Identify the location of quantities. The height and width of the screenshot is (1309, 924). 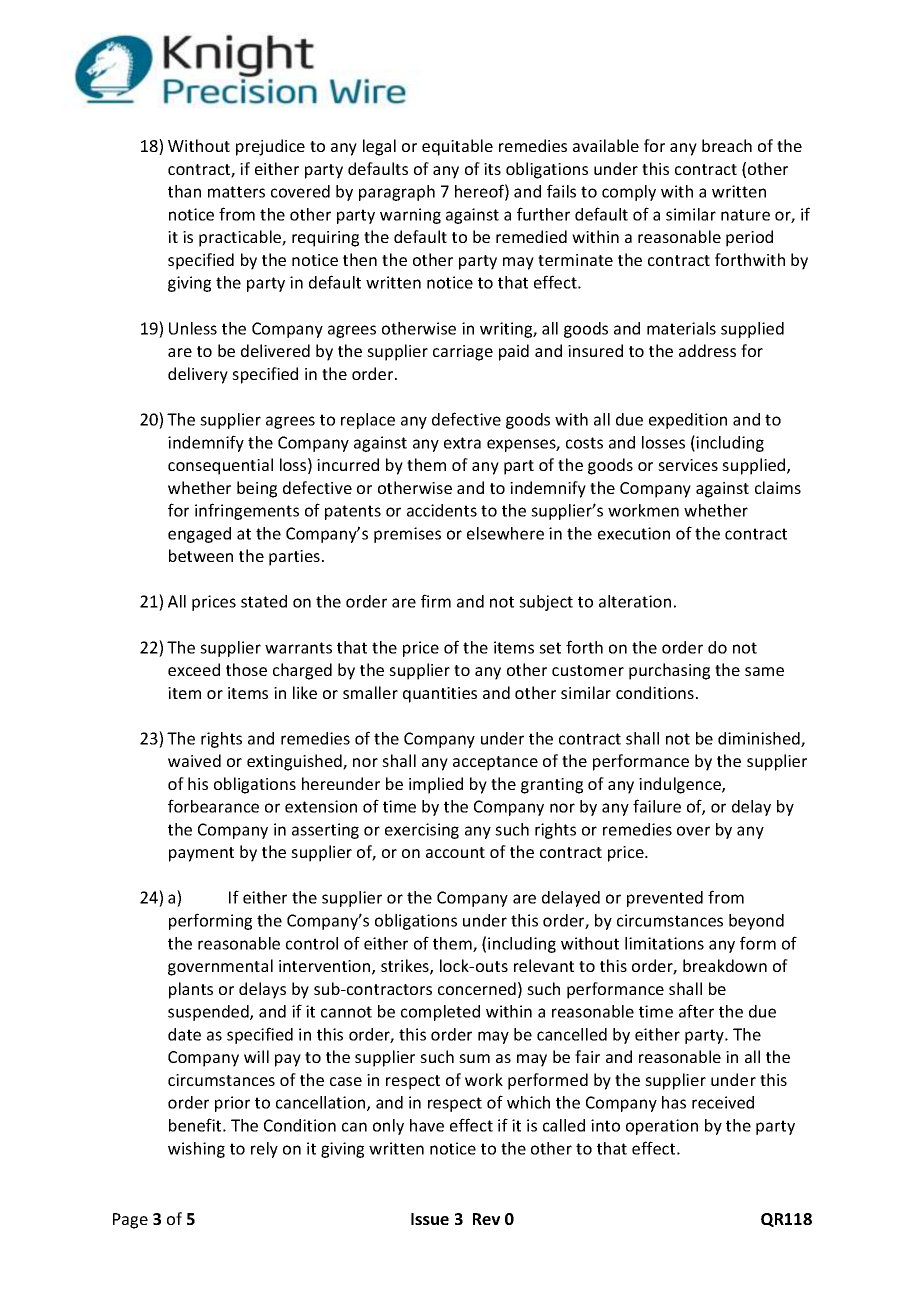
(440, 695).
